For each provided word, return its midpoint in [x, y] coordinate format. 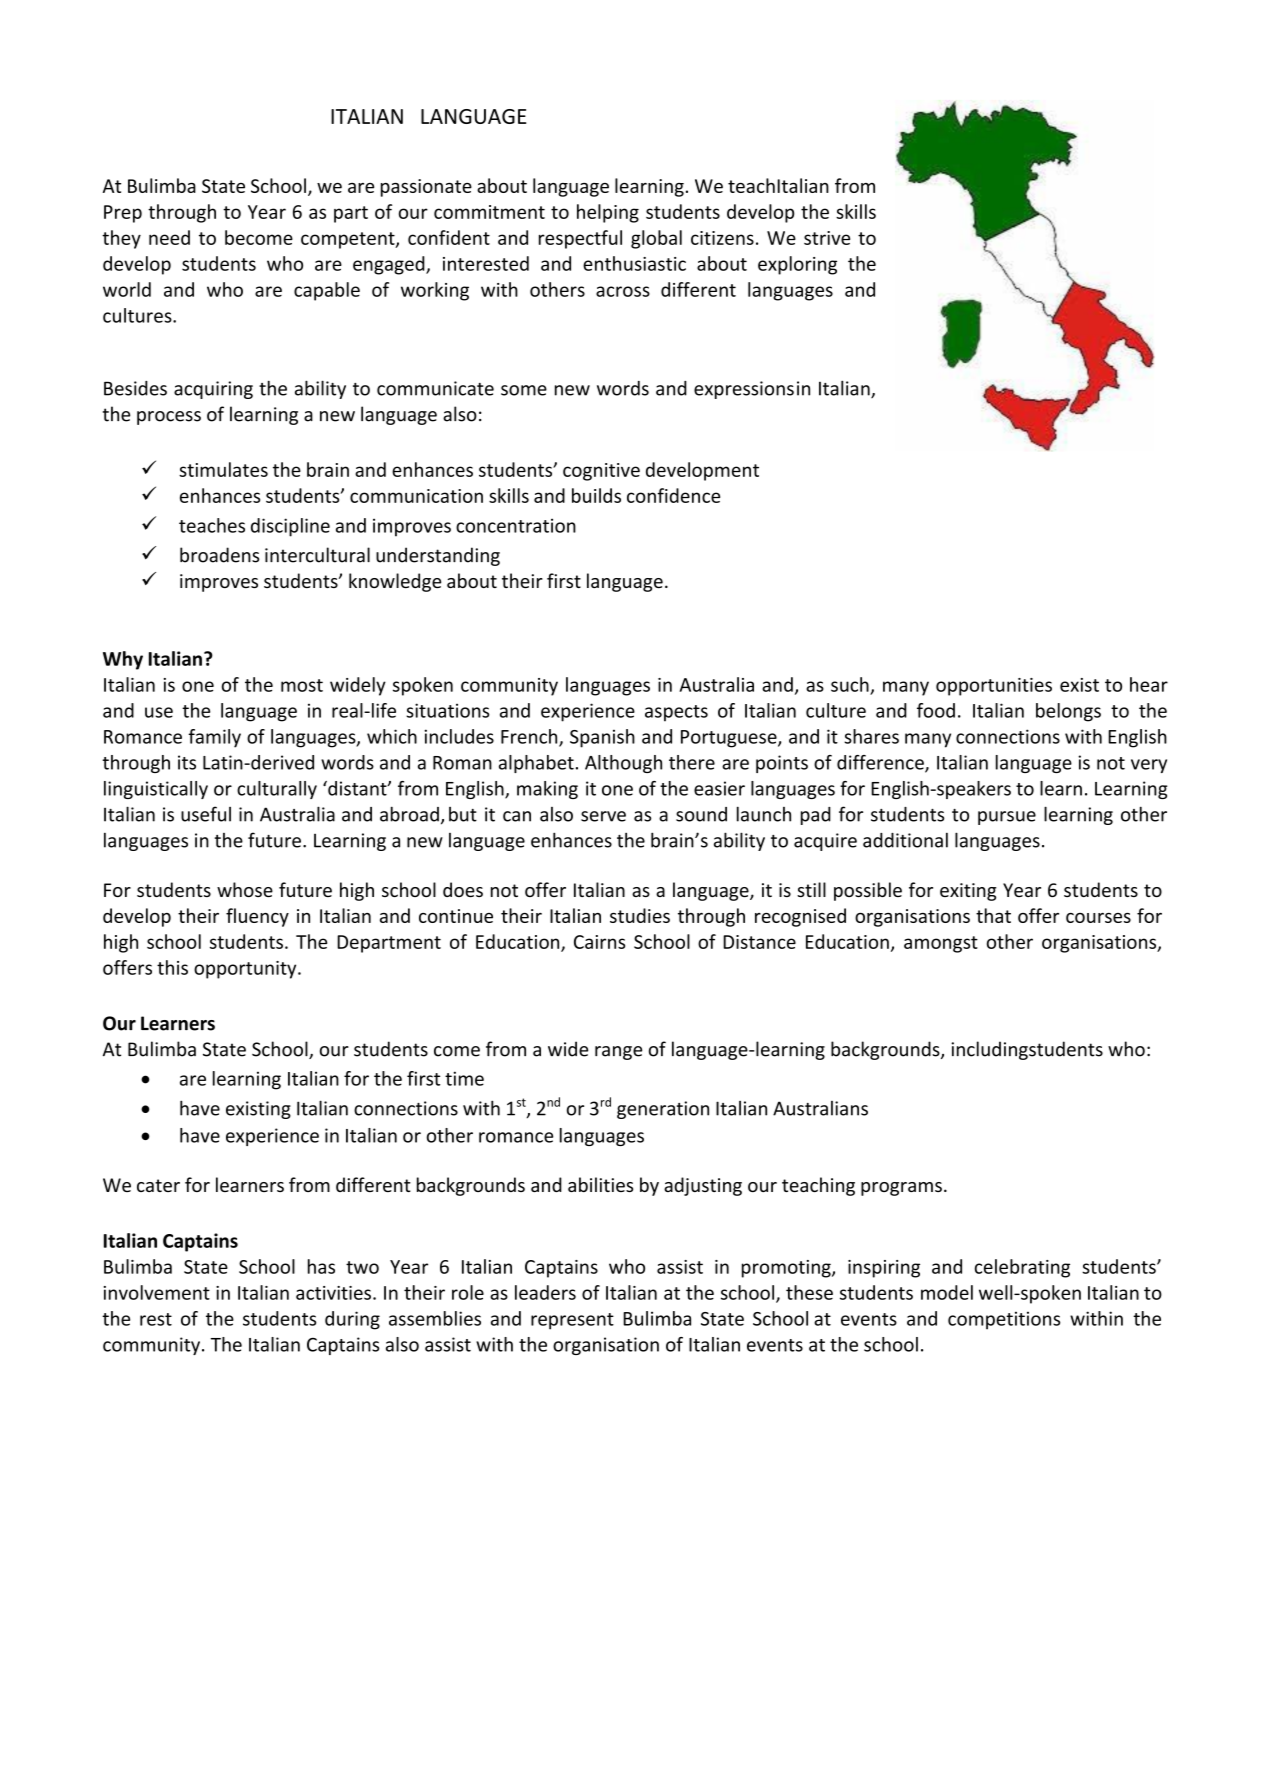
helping [608, 213]
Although [623, 764]
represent [572, 1321]
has [321, 1266]
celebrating [1022, 1268]
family [214, 738]
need [169, 237]
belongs [1068, 712]
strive [827, 238]
